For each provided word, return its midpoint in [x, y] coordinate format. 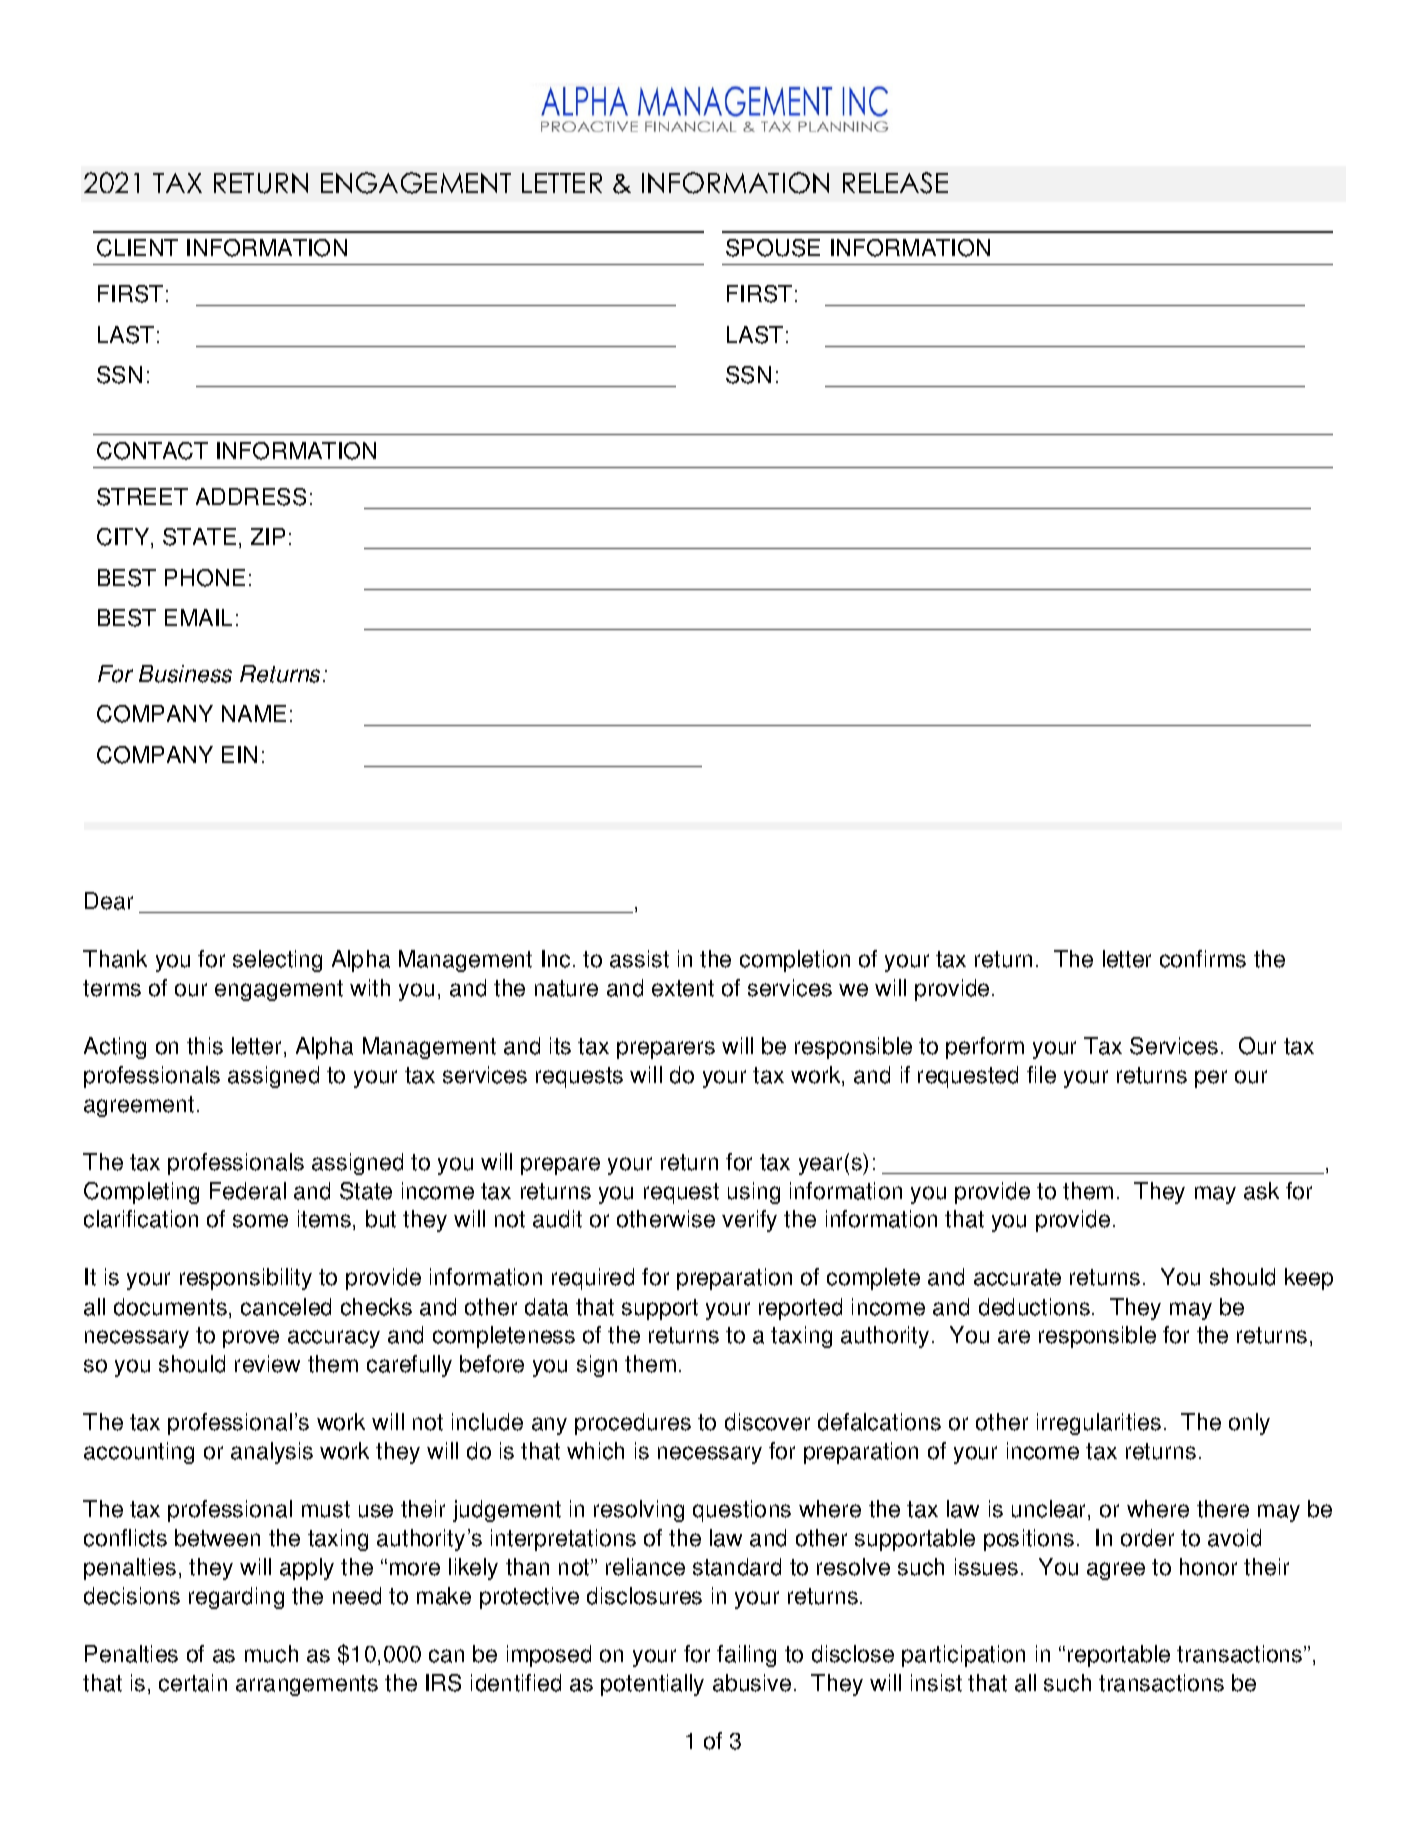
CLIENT [137, 248]
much [271, 1654]
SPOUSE [773, 248]
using [754, 1193]
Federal [248, 1191]
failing [746, 1656]
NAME [254, 713]
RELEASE [895, 183]
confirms [1203, 959]
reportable [1119, 1656]
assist [639, 959]
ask [1261, 1191]
